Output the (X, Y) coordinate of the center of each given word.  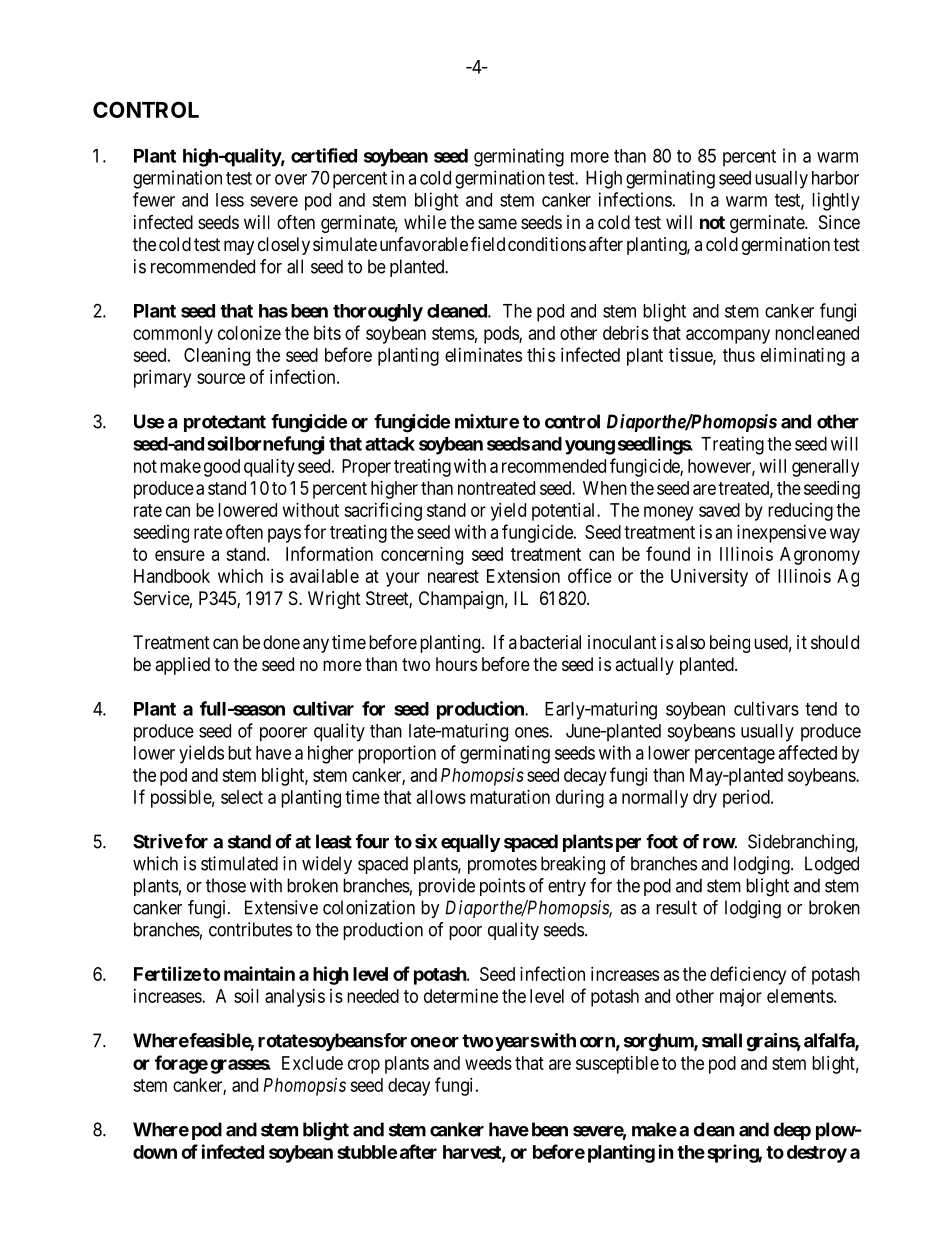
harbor (835, 178)
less (230, 200)
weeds (488, 1063)
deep (792, 1131)
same (497, 224)
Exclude (312, 1063)
